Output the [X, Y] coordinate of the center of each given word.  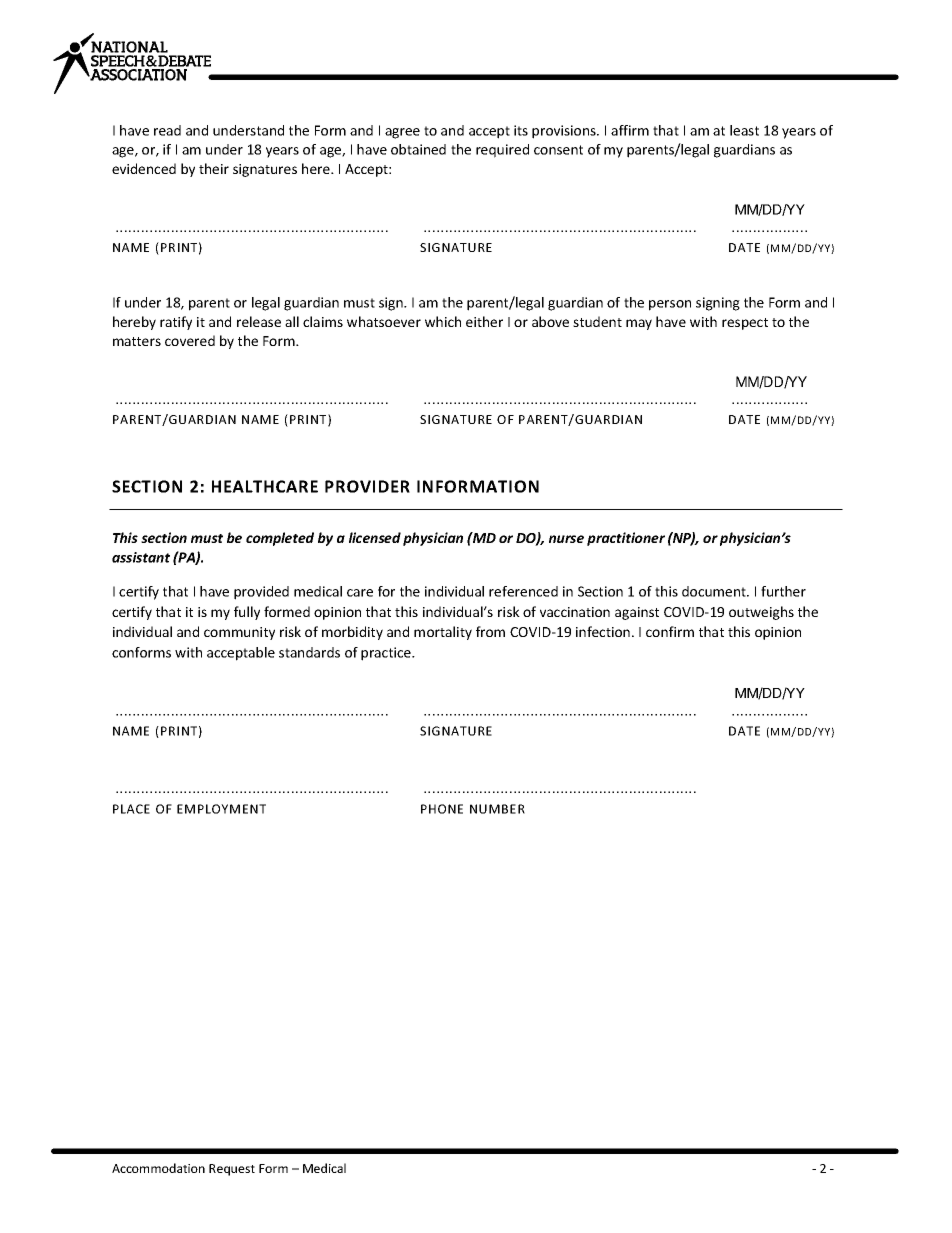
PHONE [442, 809]
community [239, 633]
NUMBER [497, 809]
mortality [443, 633]
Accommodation [158, 1168]
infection [603, 631]
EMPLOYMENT [221, 809]
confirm [670, 631]
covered [190, 340]
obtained [418, 149]
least [744, 130]
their [214, 168]
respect [745, 324]
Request [232, 1170]
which [443, 321]
